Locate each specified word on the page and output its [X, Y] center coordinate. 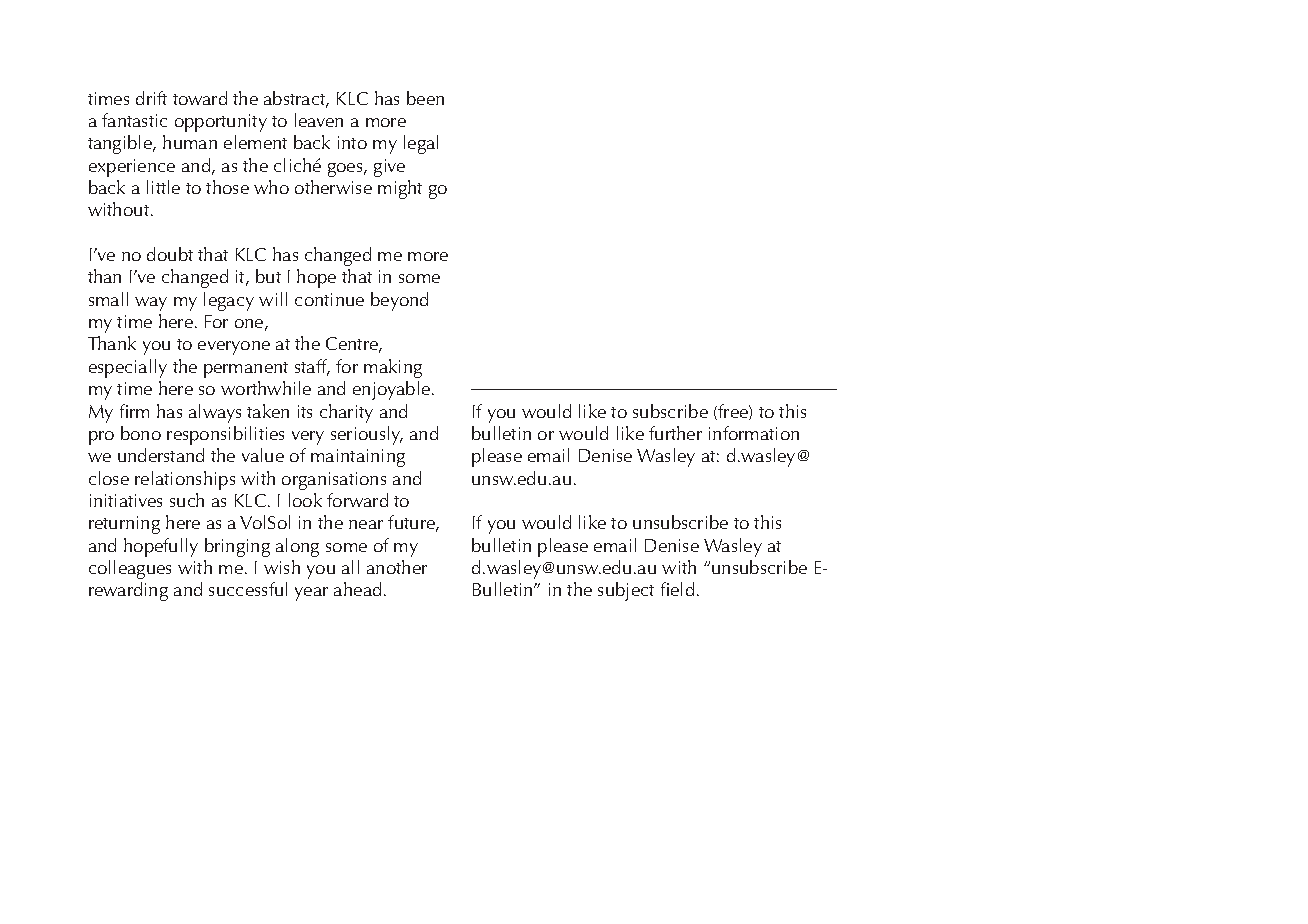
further [675, 433]
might [400, 189]
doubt [170, 254]
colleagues [130, 569]
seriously [367, 435]
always [215, 413]
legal [421, 144]
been [425, 98]
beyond [399, 301]
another [397, 567]
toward [200, 98]
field [677, 589]
